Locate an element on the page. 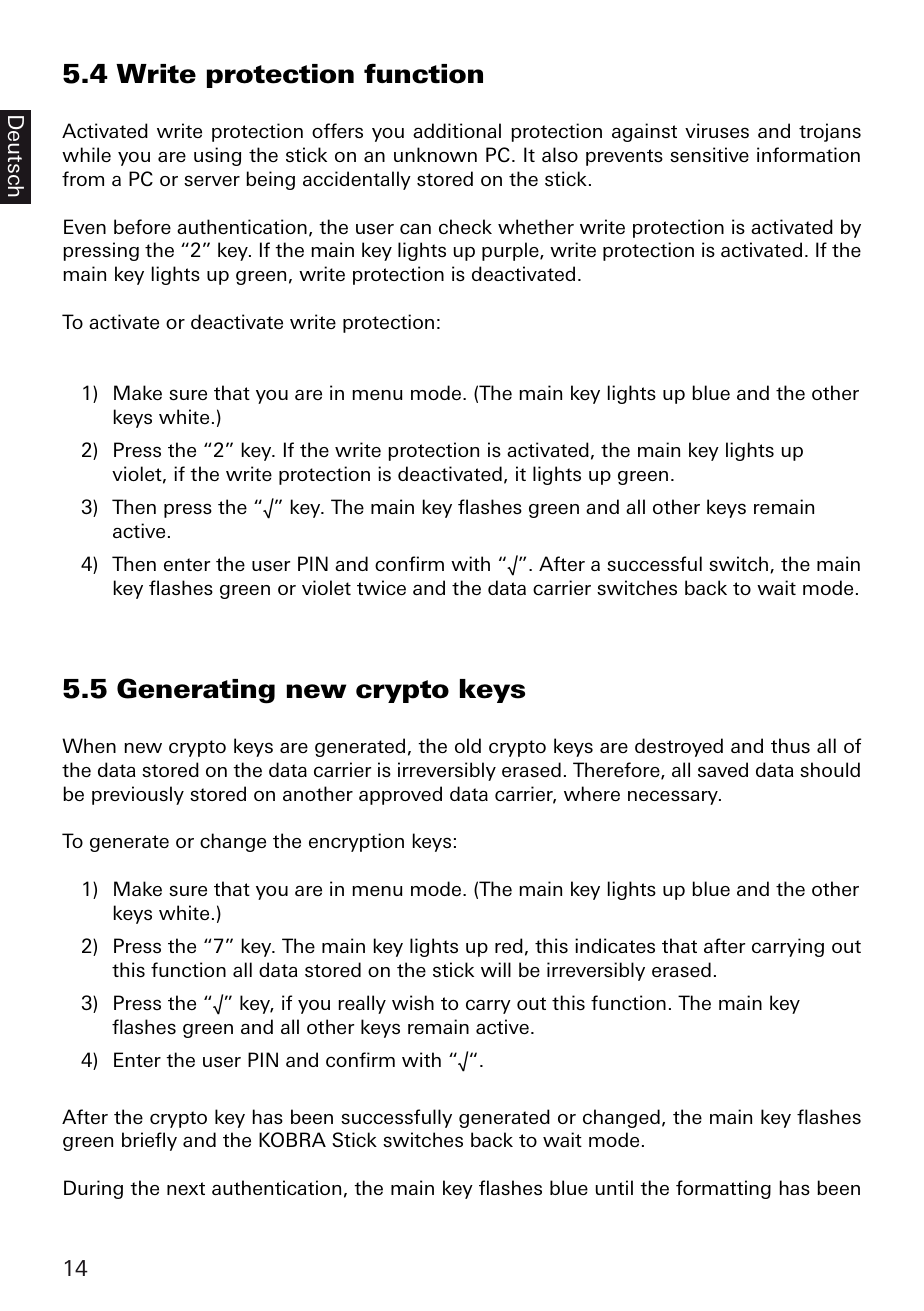 The width and height of the image is (924, 1311). approved is located at coordinates (400, 795).
